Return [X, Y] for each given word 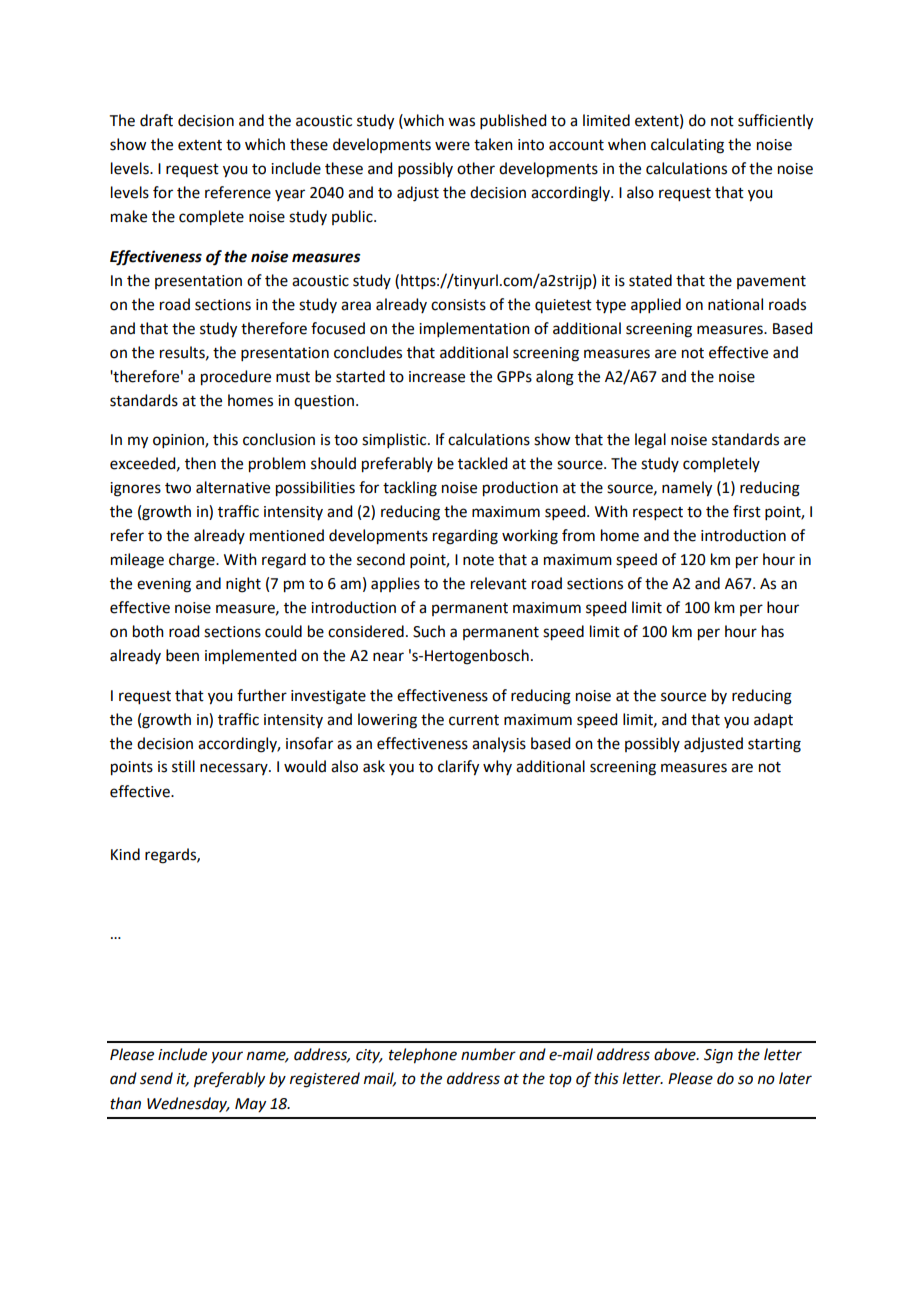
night [243, 585]
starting [774, 745]
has [773, 631]
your [227, 1057]
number [488, 1054]
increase [437, 377]
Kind [125, 854]
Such [429, 631]
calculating [687, 146]
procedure [236, 378]
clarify [458, 768]
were [452, 146]
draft [156, 120]
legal [650, 441]
